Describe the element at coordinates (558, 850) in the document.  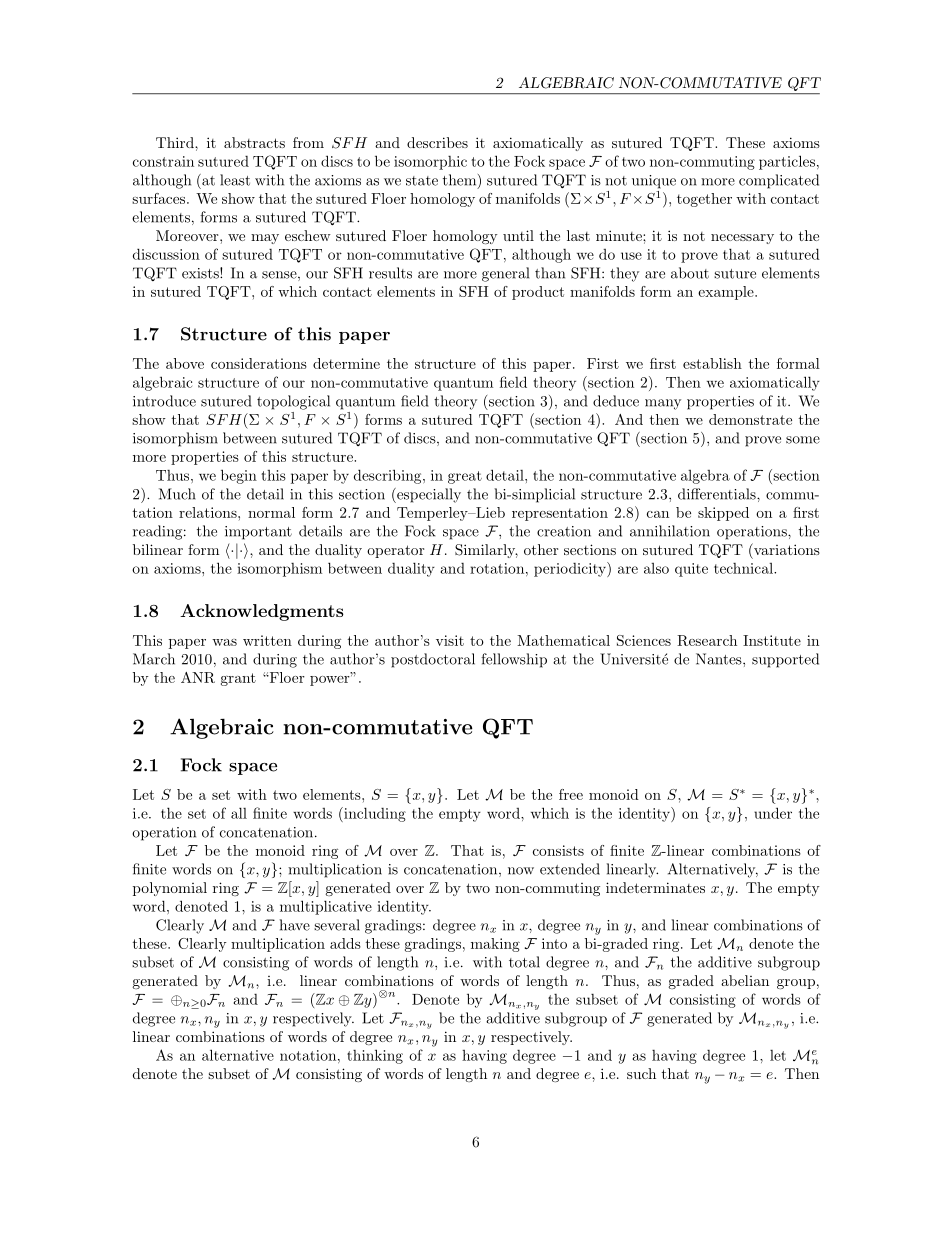
I see `consists` at that location.
